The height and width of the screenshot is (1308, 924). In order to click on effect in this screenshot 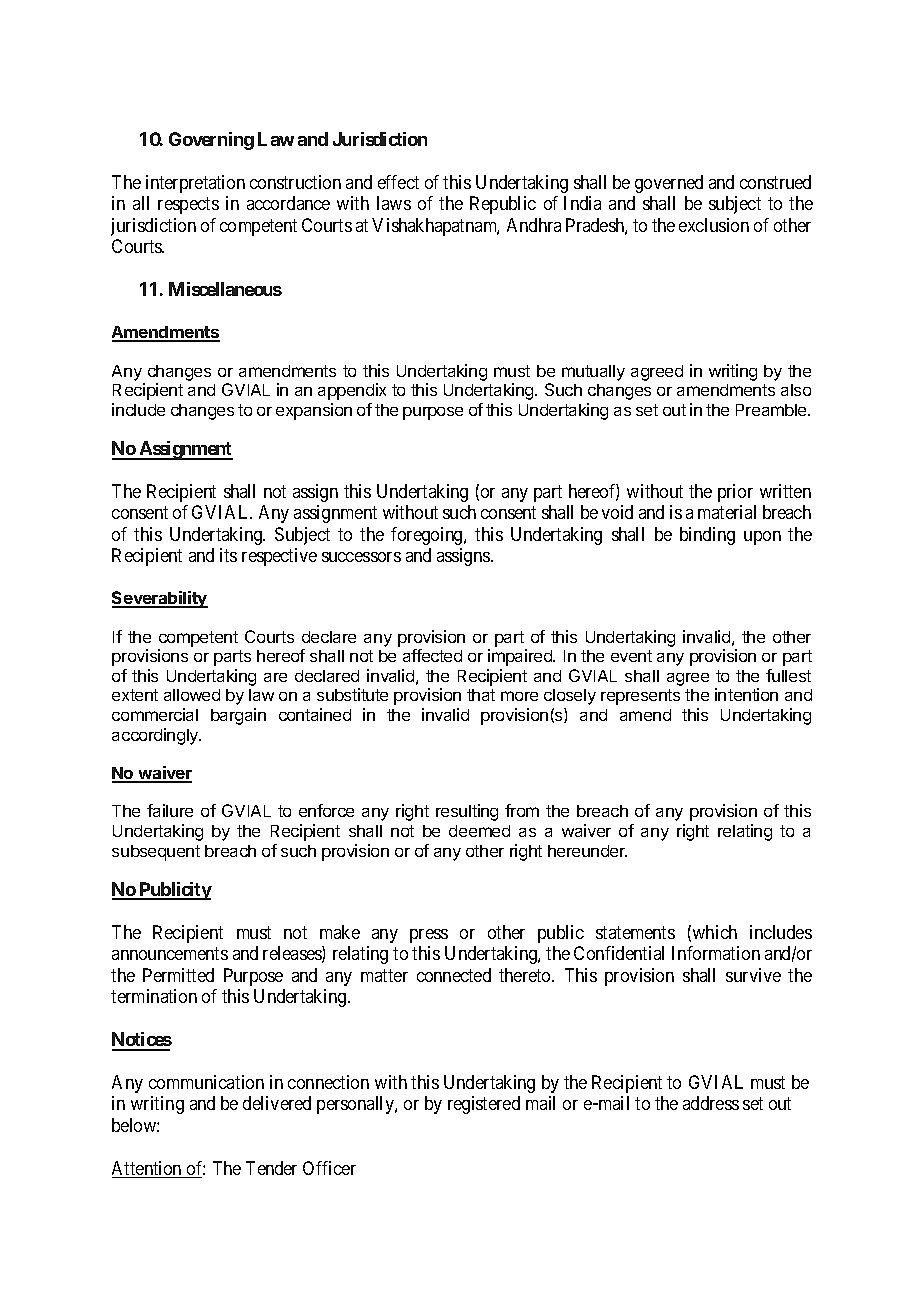, I will do `click(398, 182)`.
